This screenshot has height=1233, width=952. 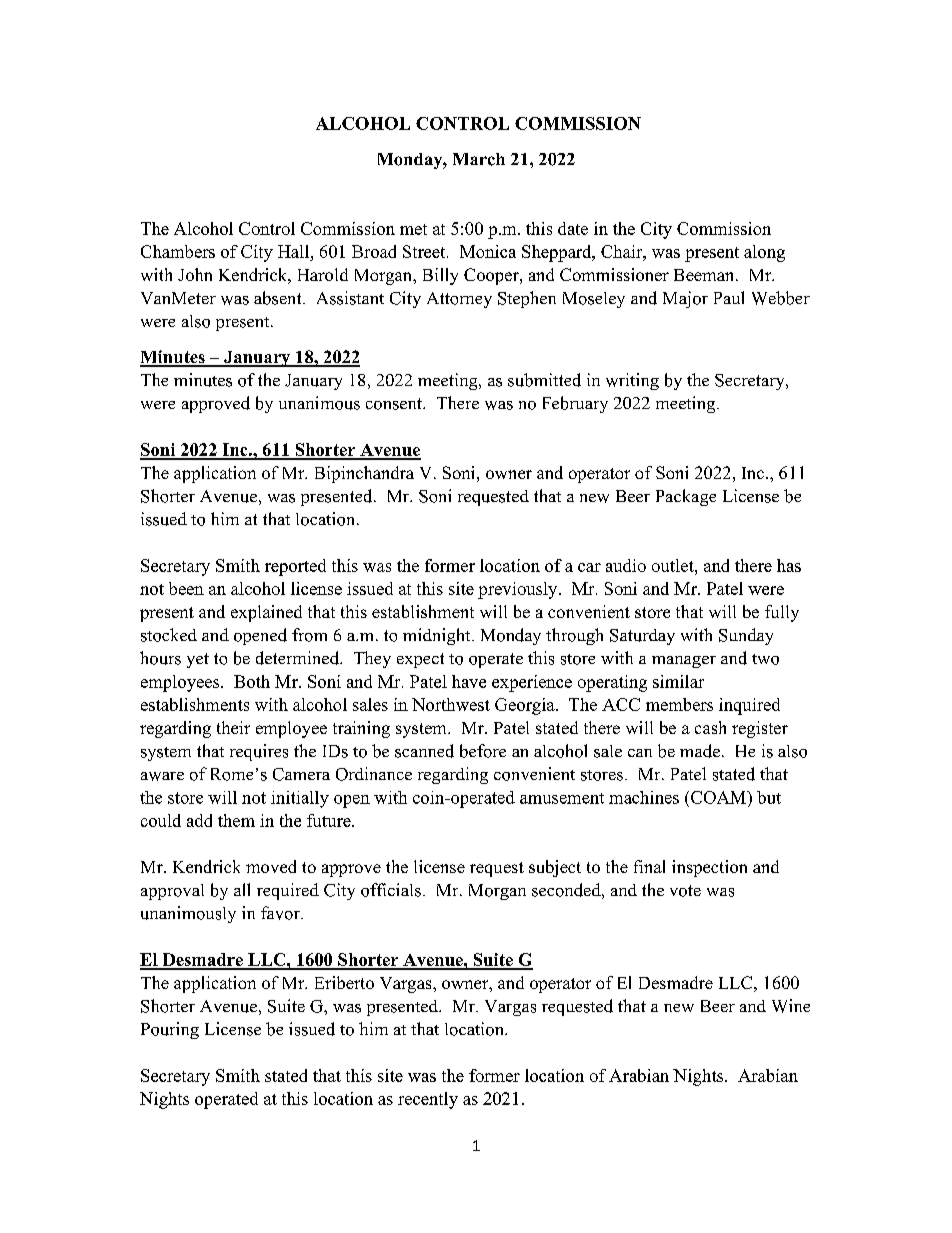 I want to click on Pouring, so click(x=170, y=1030).
